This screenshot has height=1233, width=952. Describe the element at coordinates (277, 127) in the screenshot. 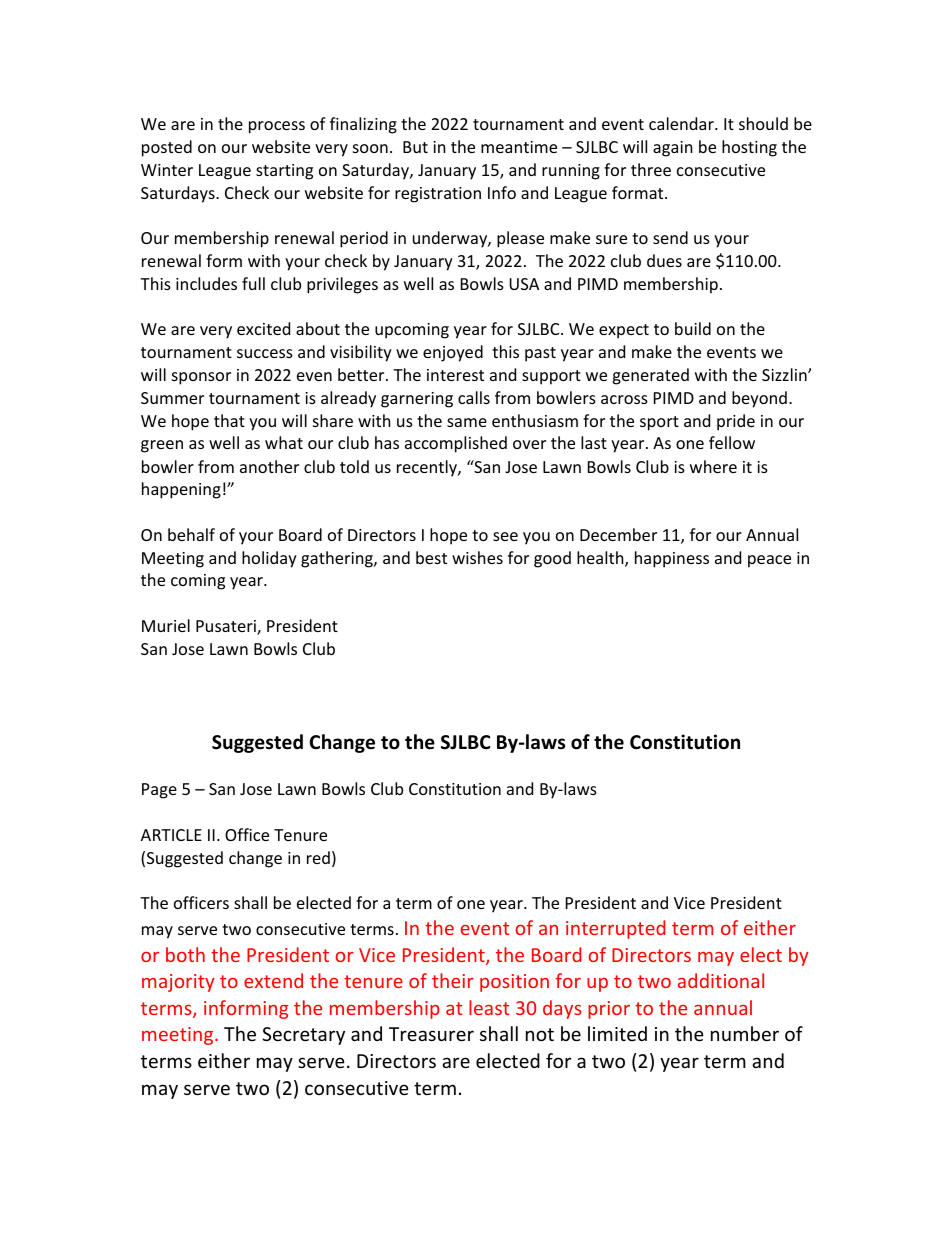

I see `process` at that location.
